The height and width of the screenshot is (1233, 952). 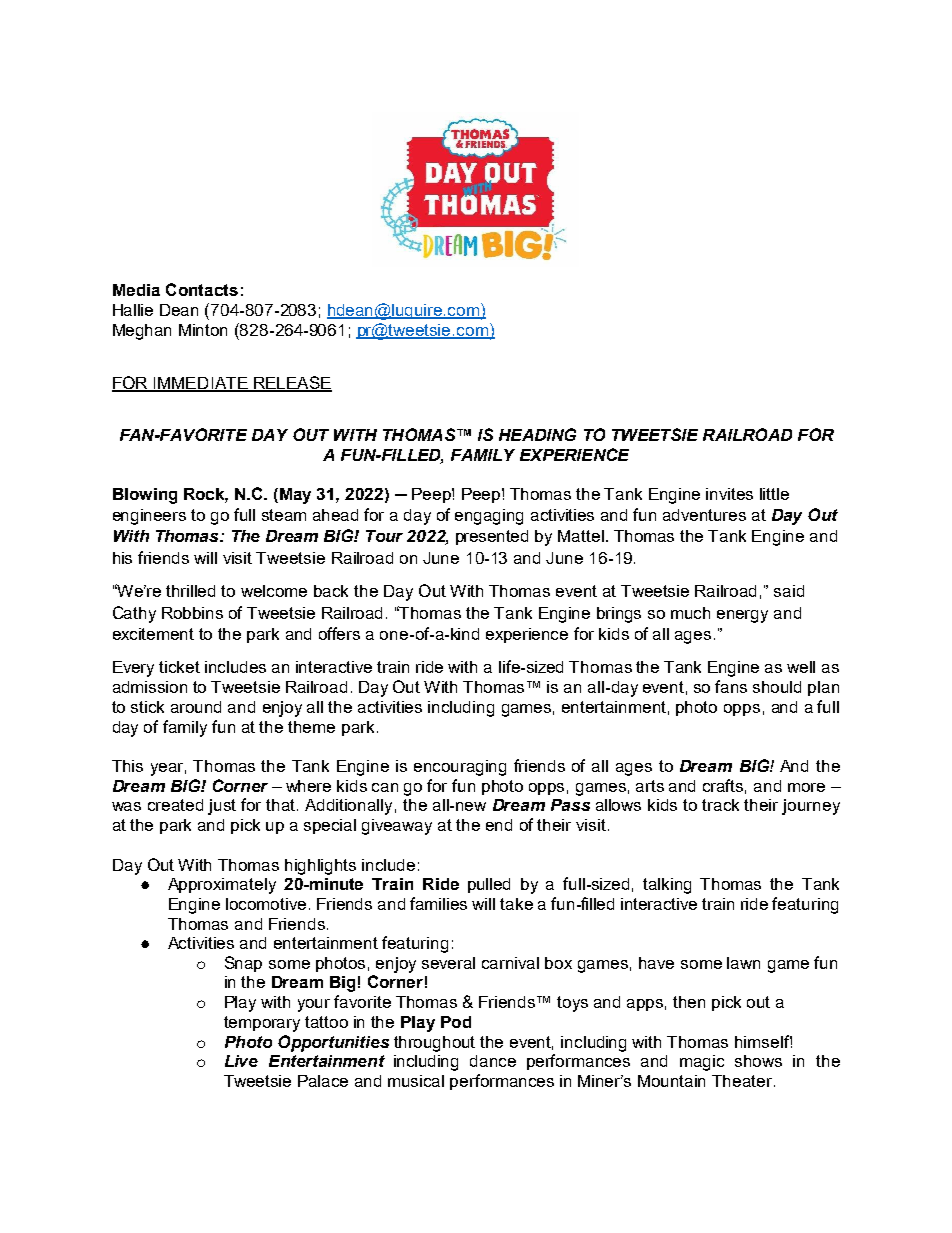 I want to click on Live, so click(x=241, y=1061).
